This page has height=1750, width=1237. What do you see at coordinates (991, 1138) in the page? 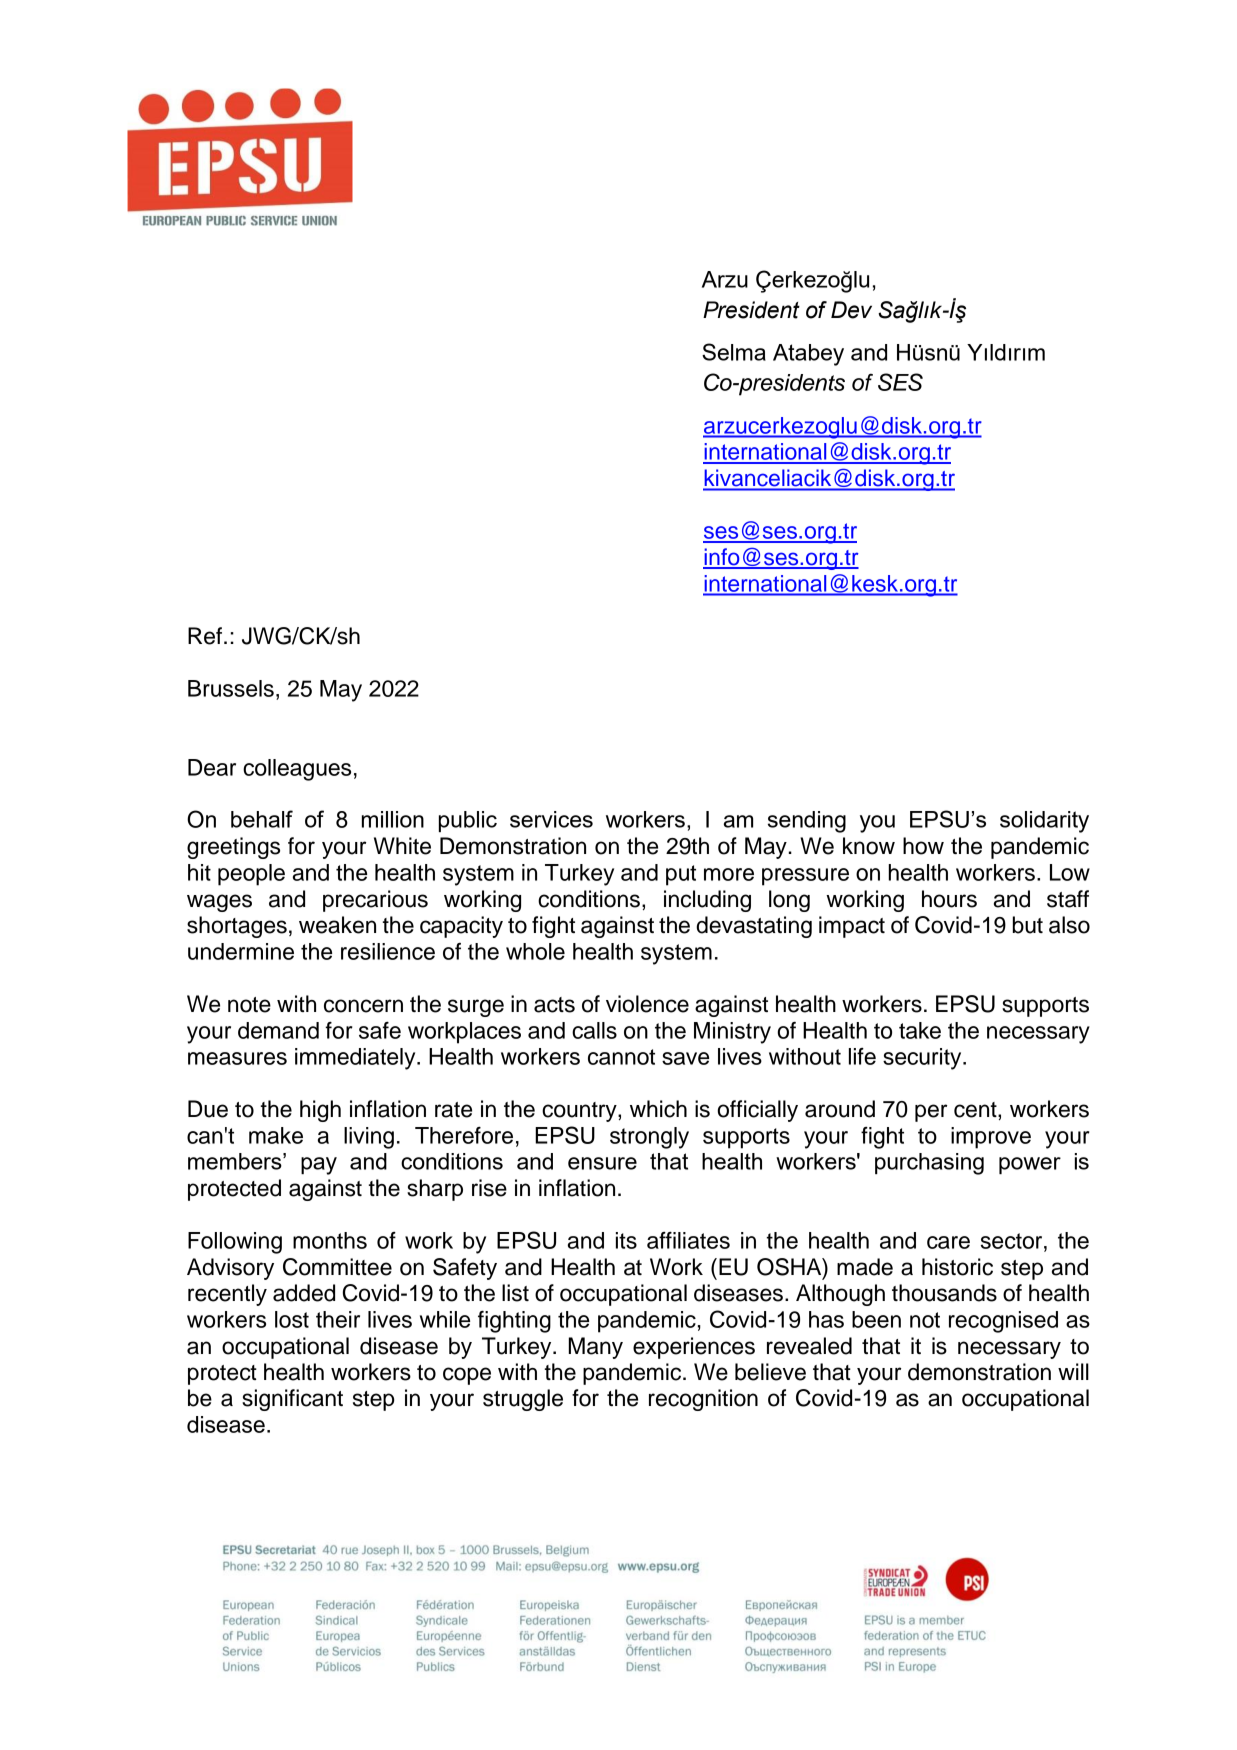
I see `improve` at bounding box center [991, 1138].
